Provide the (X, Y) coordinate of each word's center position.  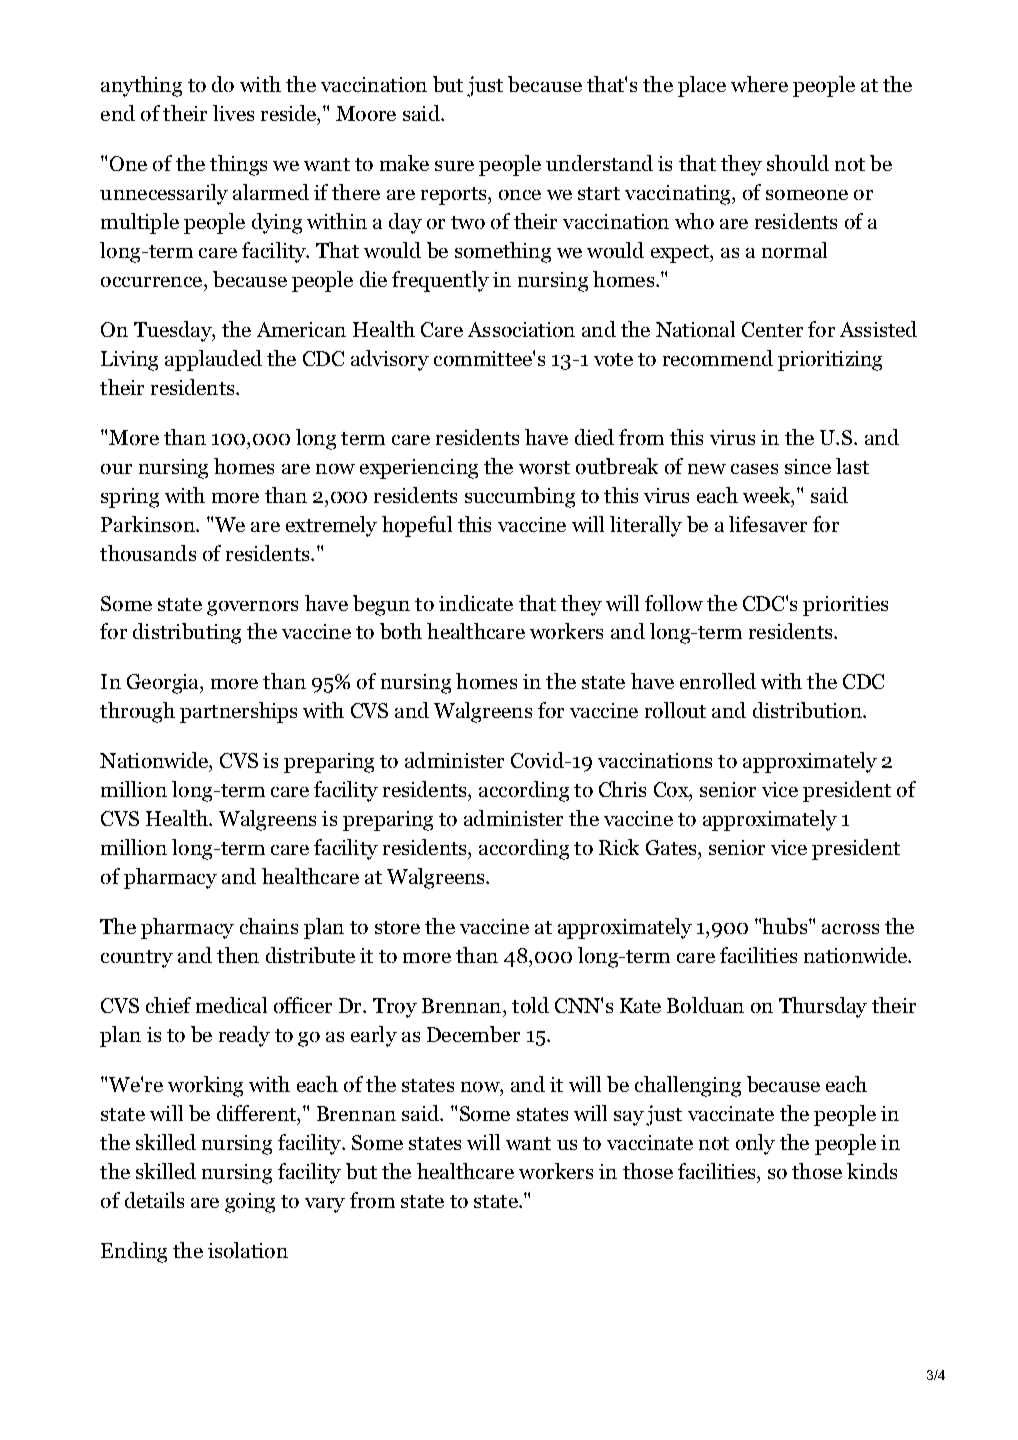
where (759, 84)
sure (454, 166)
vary (325, 1205)
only (755, 1144)
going (250, 1203)
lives (233, 113)
